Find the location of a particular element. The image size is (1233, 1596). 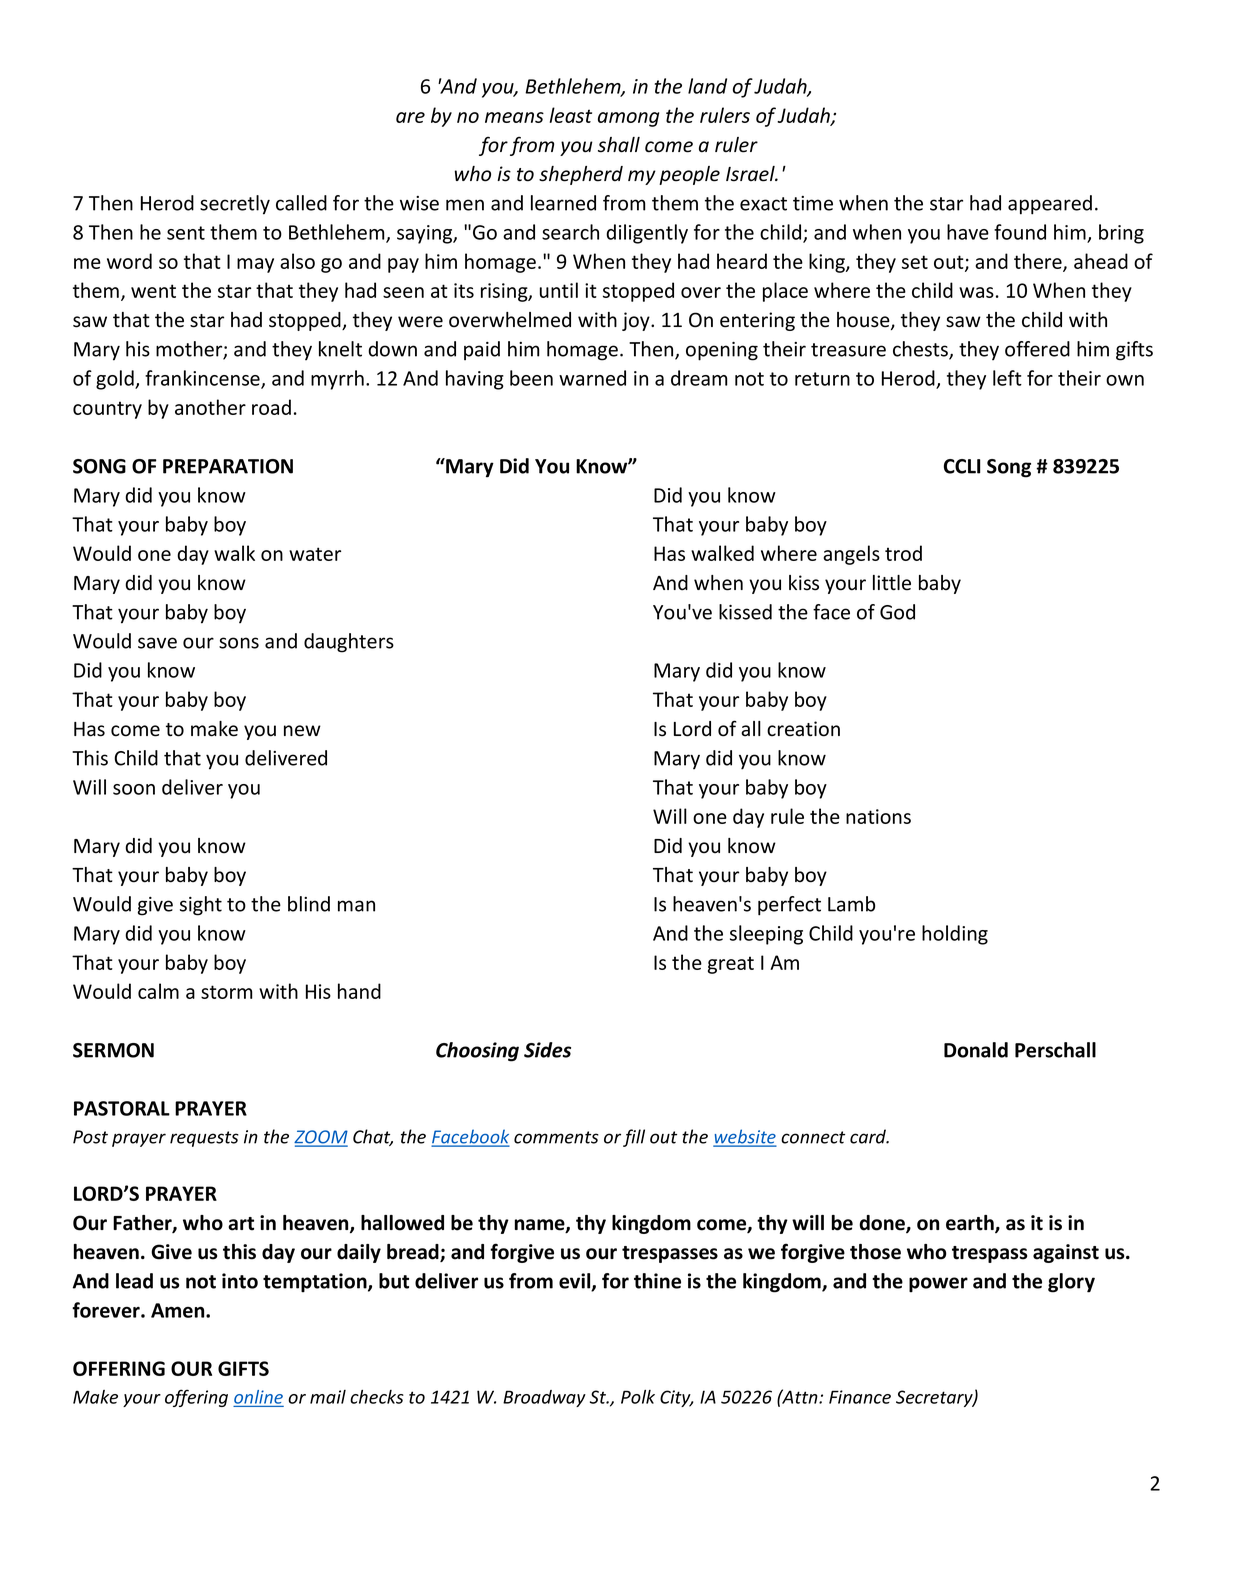

online is located at coordinates (258, 1397).
